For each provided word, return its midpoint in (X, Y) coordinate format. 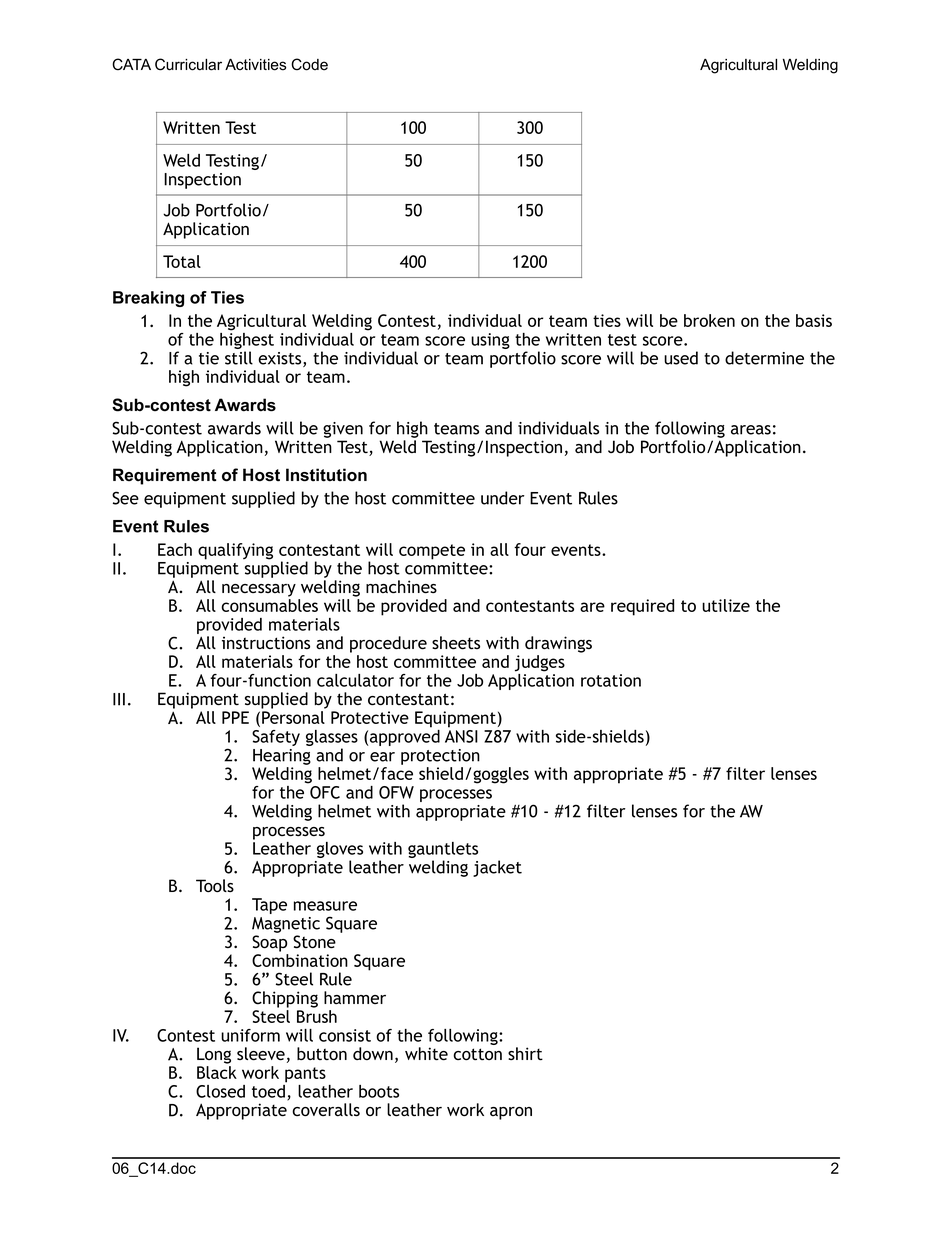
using (490, 341)
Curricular (188, 64)
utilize (726, 605)
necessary (259, 590)
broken (709, 320)
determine (764, 358)
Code (309, 64)
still (239, 358)
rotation (611, 680)
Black (217, 1072)
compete (432, 552)
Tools (215, 886)
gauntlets (443, 851)
